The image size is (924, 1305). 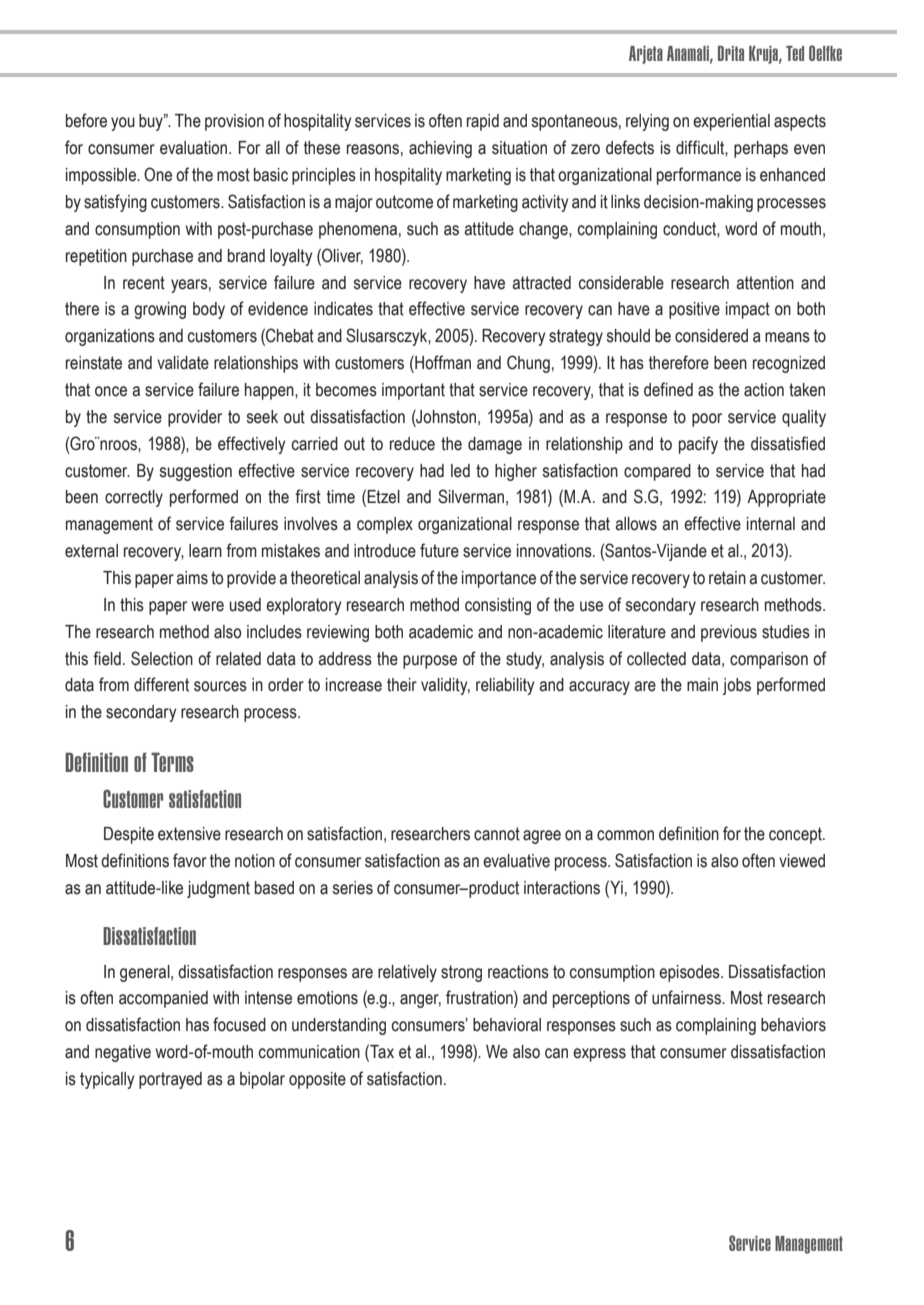 I want to click on behavioral, so click(x=507, y=1025).
